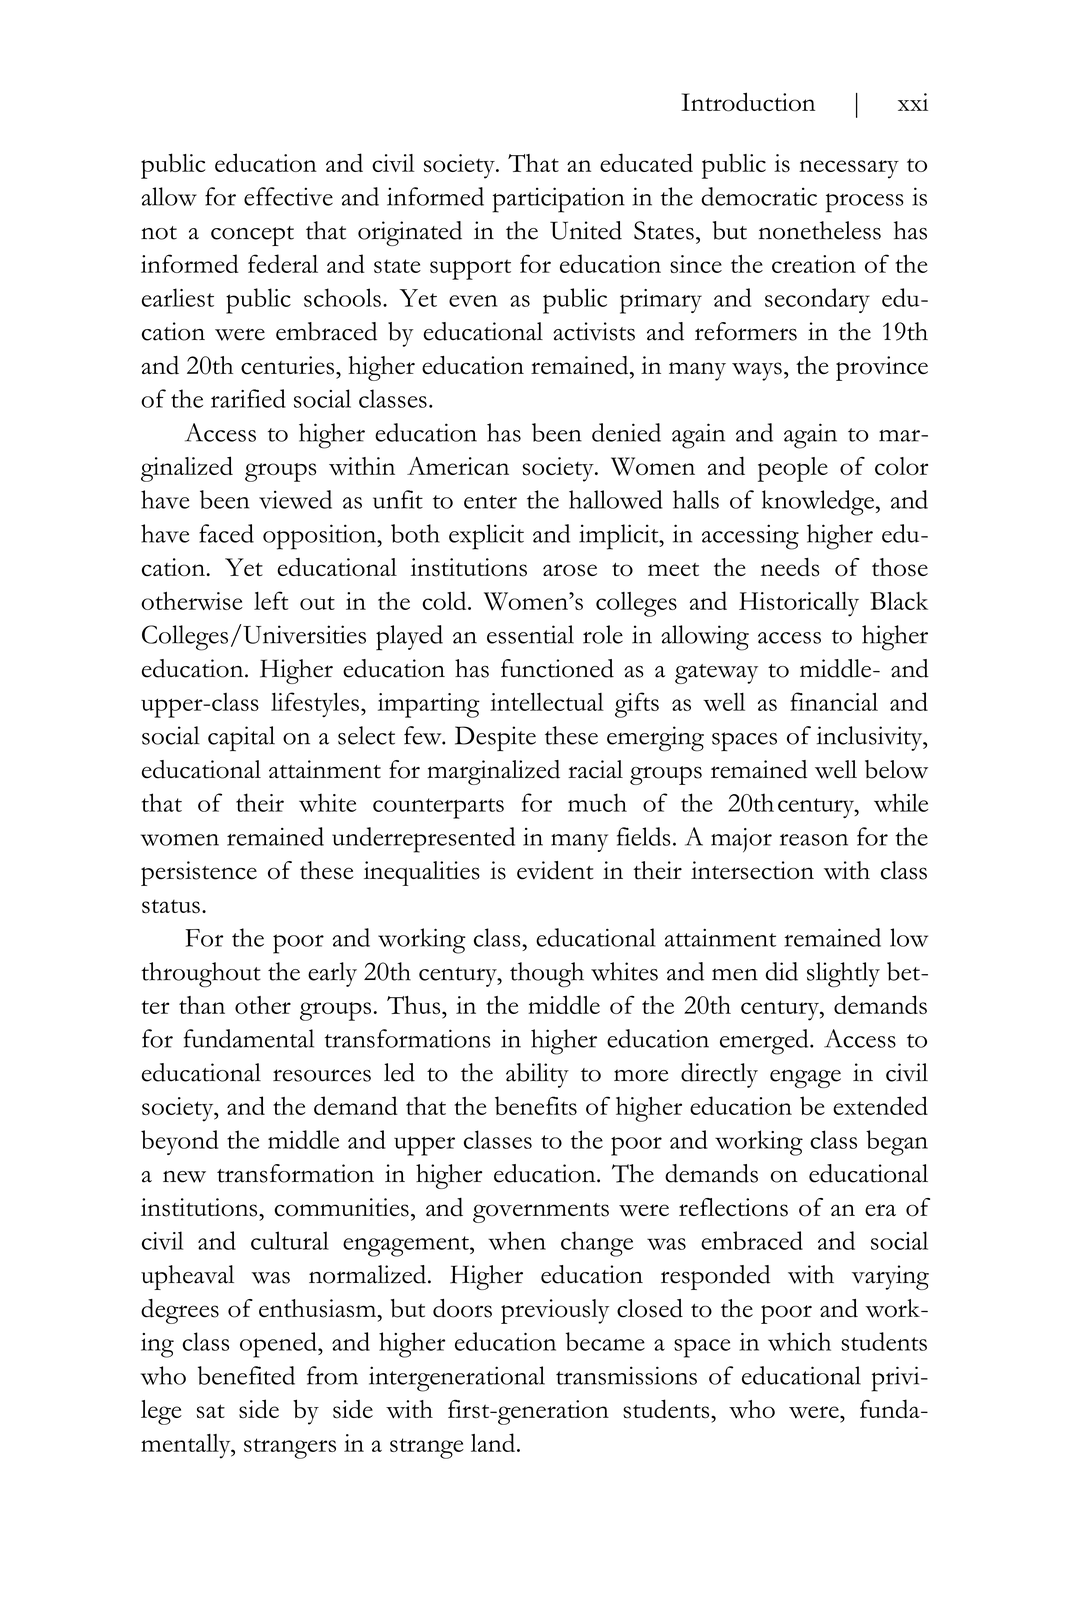 This screenshot has height=1603, width=1069. Describe the element at coordinates (288, 196) in the screenshot. I see `effective` at that location.
